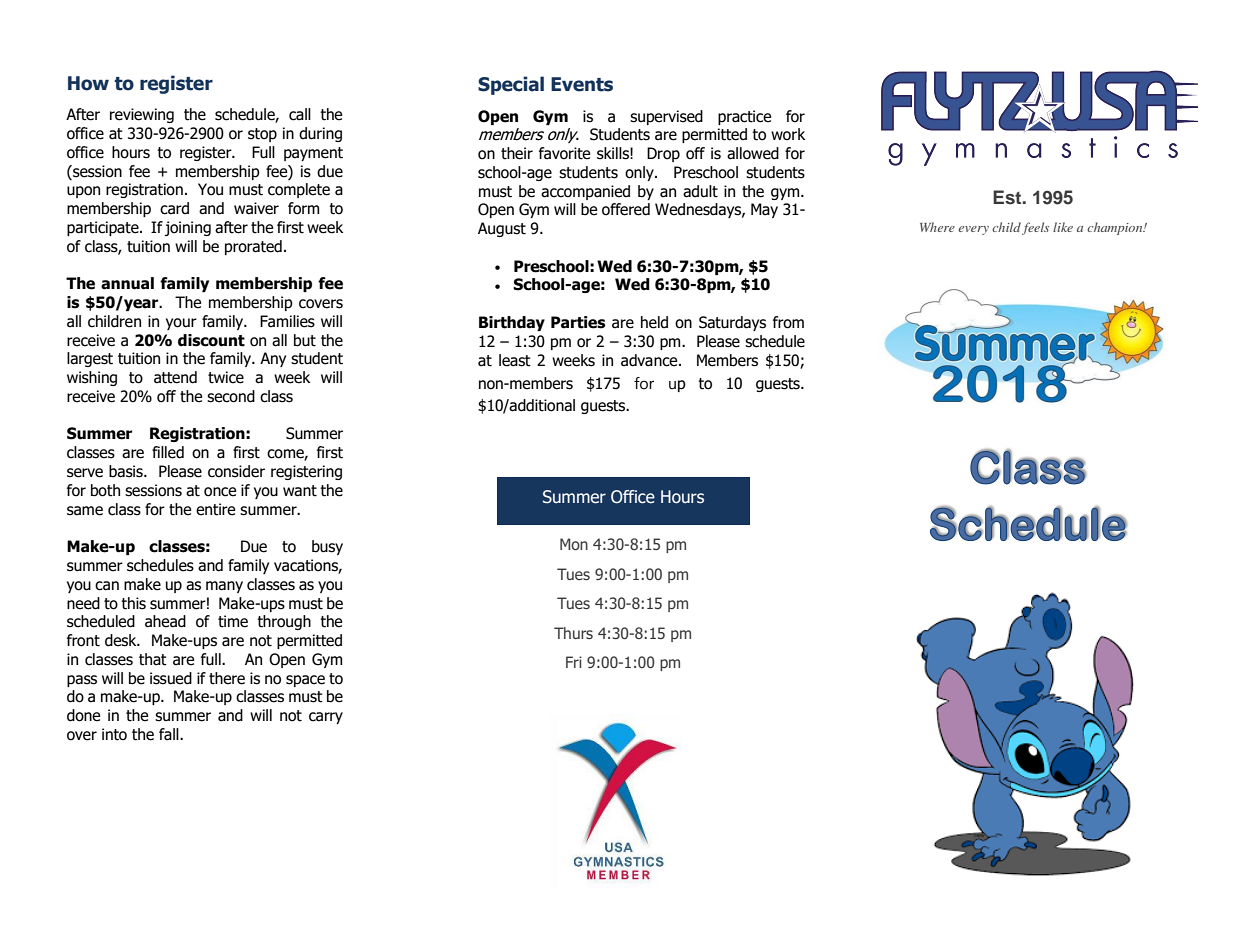 The image size is (1233, 952). Describe the element at coordinates (224, 587) in the document. I see `many` at that location.
